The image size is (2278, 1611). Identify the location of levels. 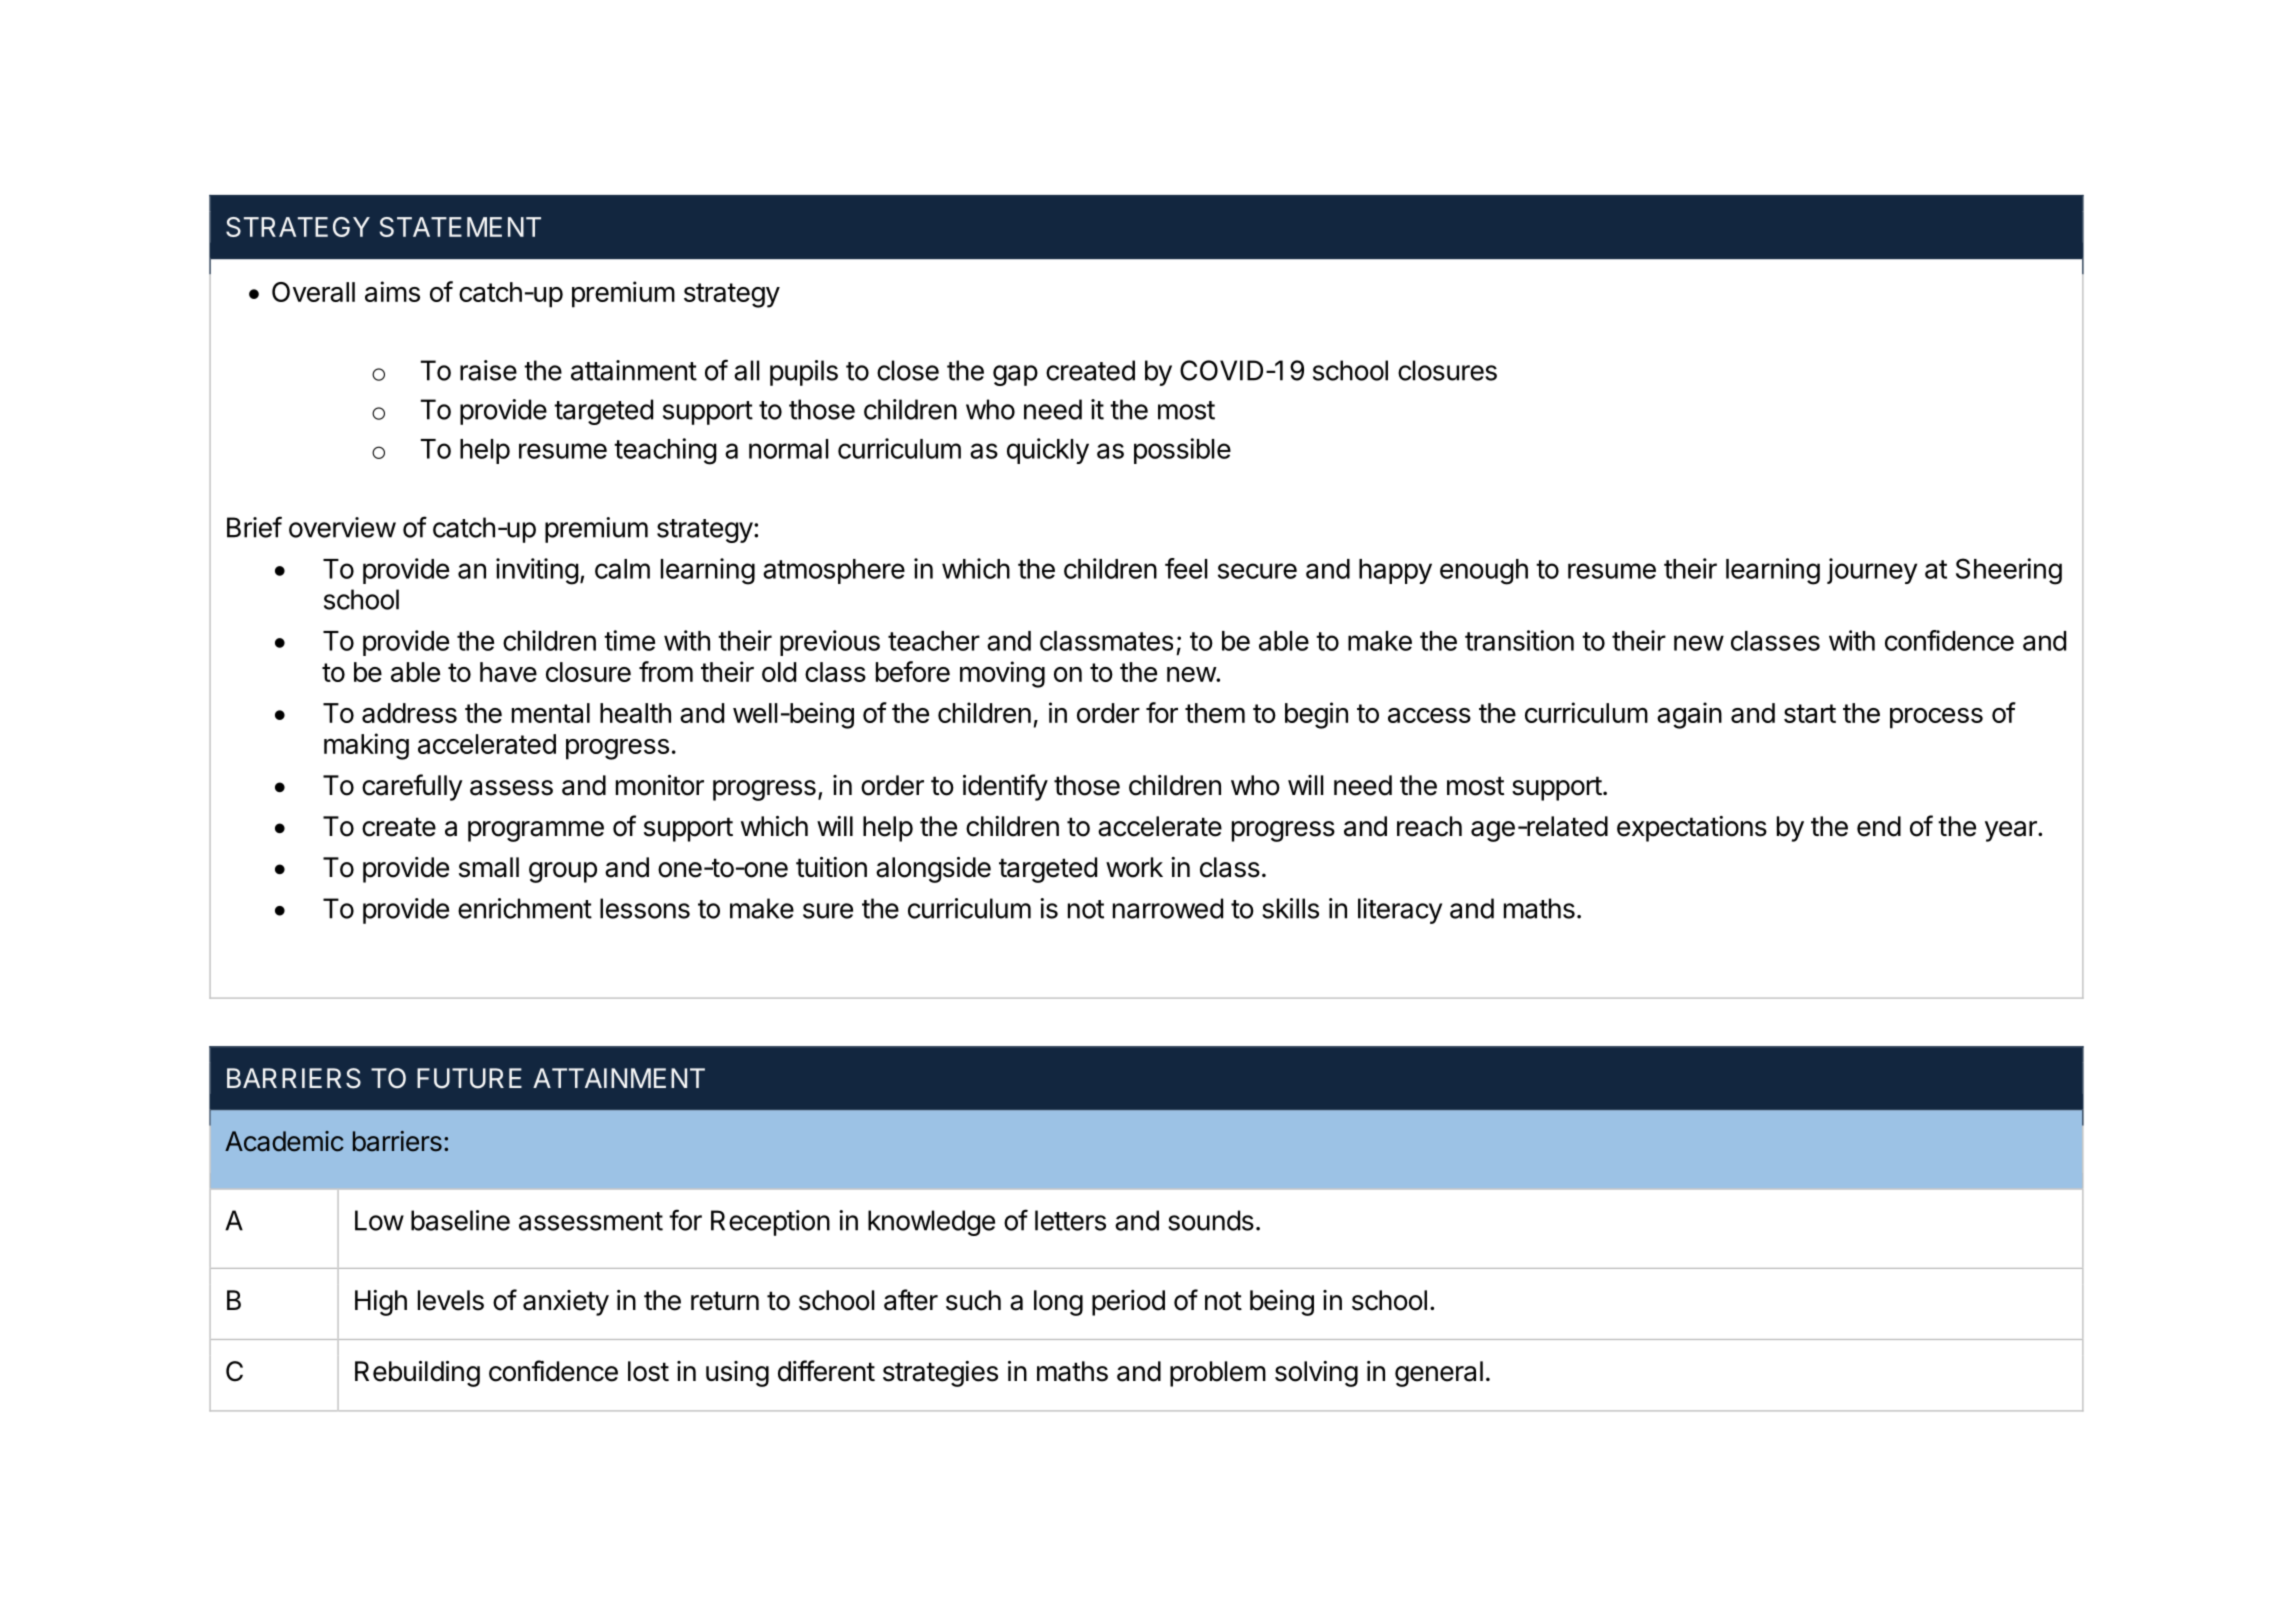
(451, 1300).
